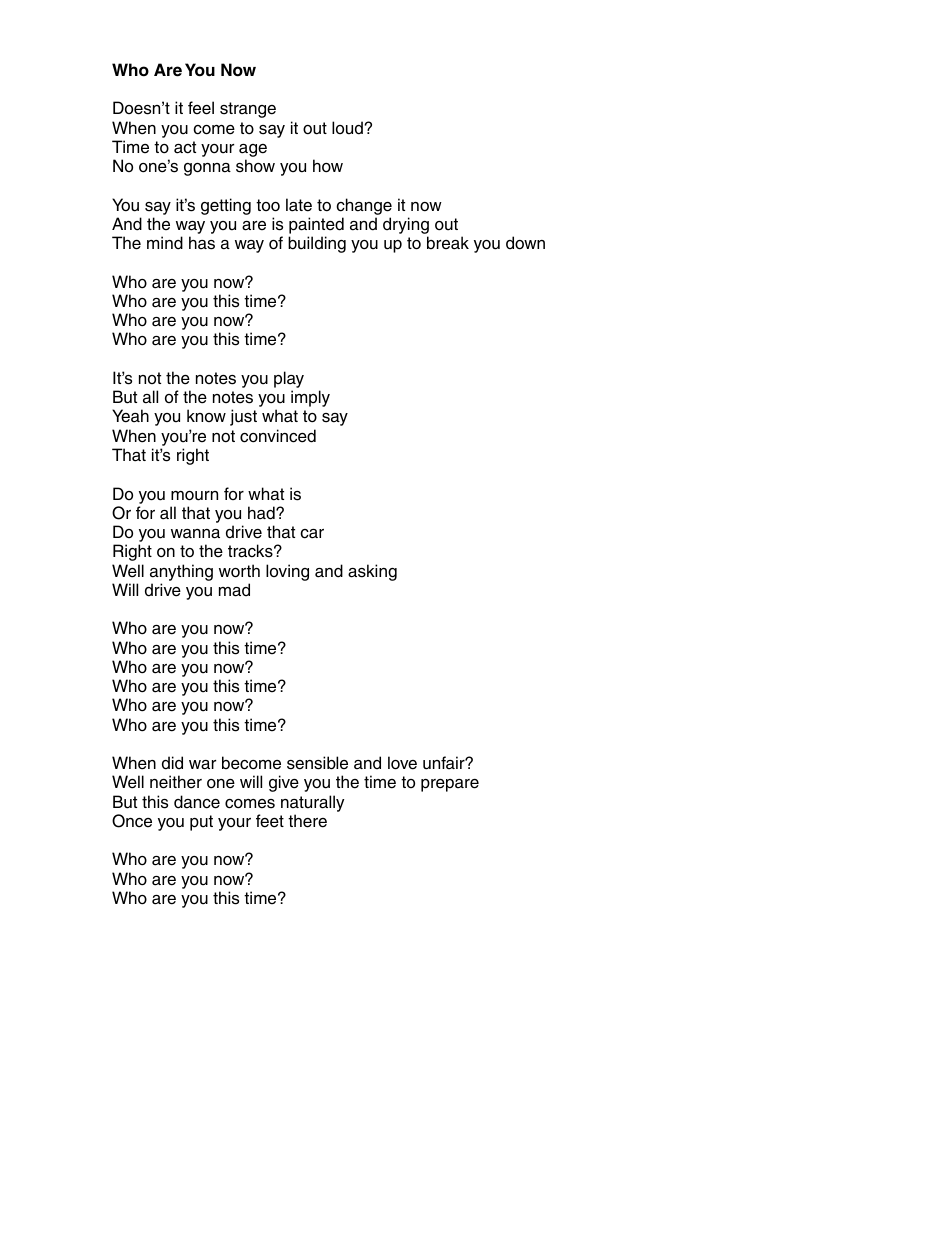  I want to click on convinced, so click(278, 436).
